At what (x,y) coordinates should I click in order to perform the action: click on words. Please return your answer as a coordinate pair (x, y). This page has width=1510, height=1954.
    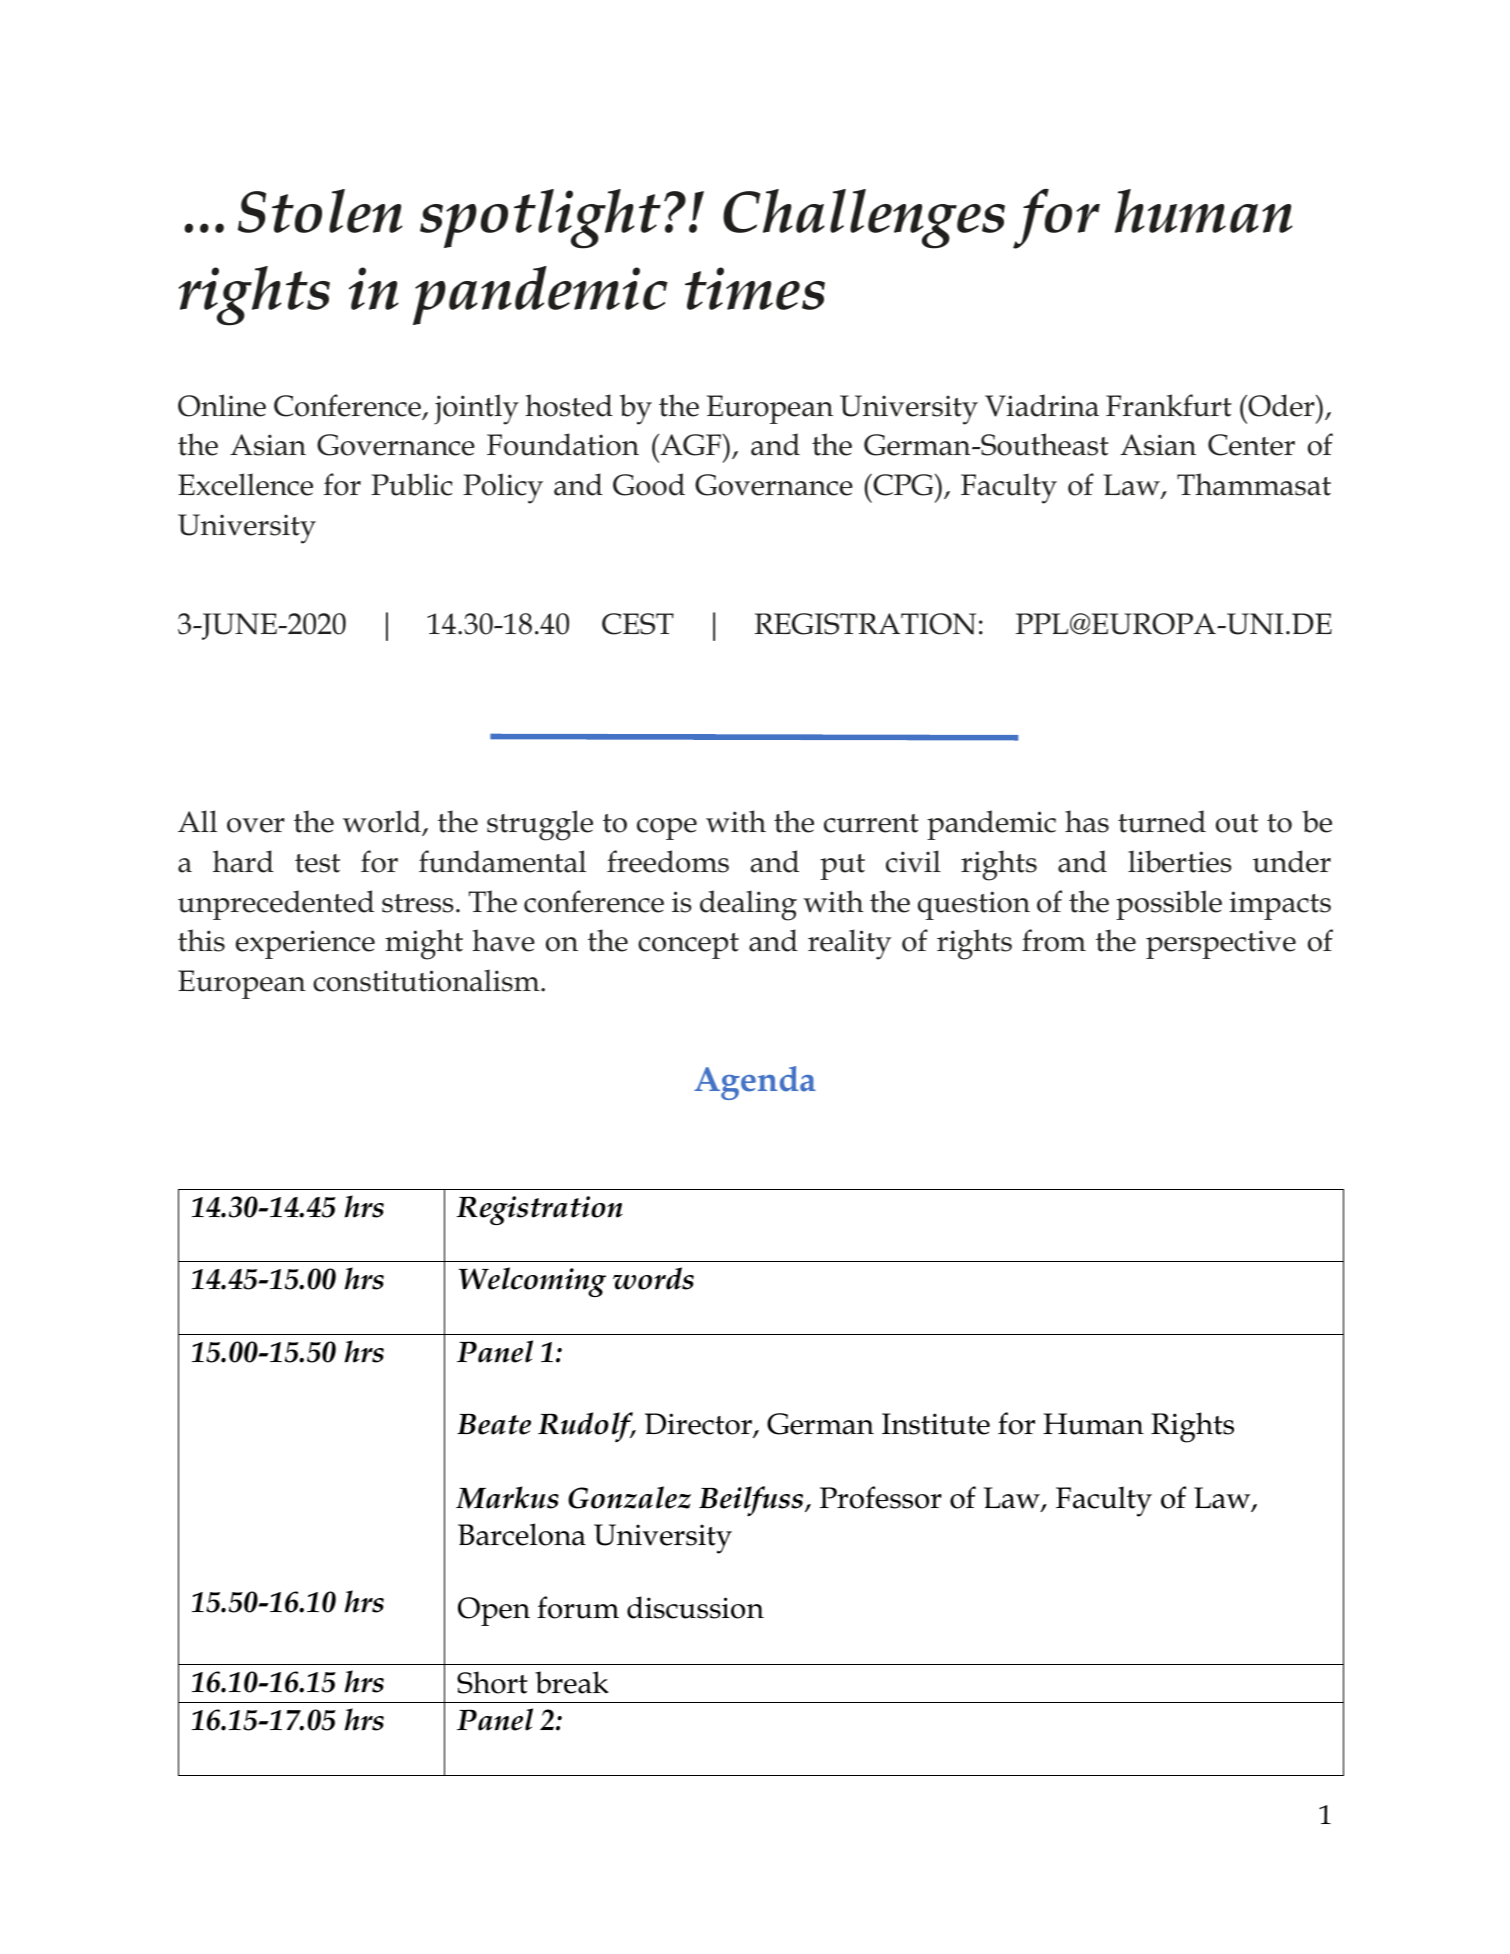
    Looking at the image, I should click on (653, 1278).
